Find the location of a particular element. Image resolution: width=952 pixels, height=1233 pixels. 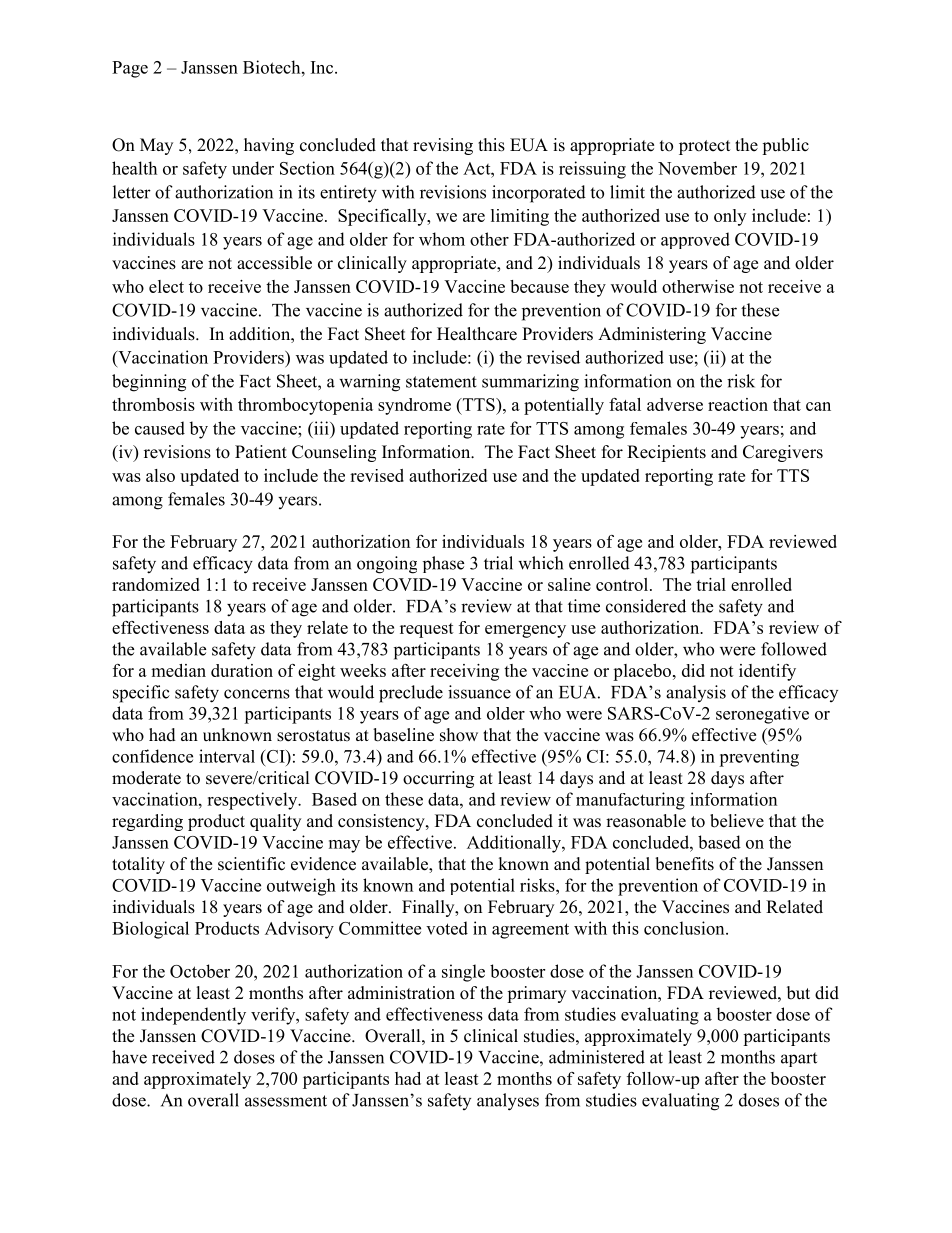

caused is located at coordinates (160, 428).
